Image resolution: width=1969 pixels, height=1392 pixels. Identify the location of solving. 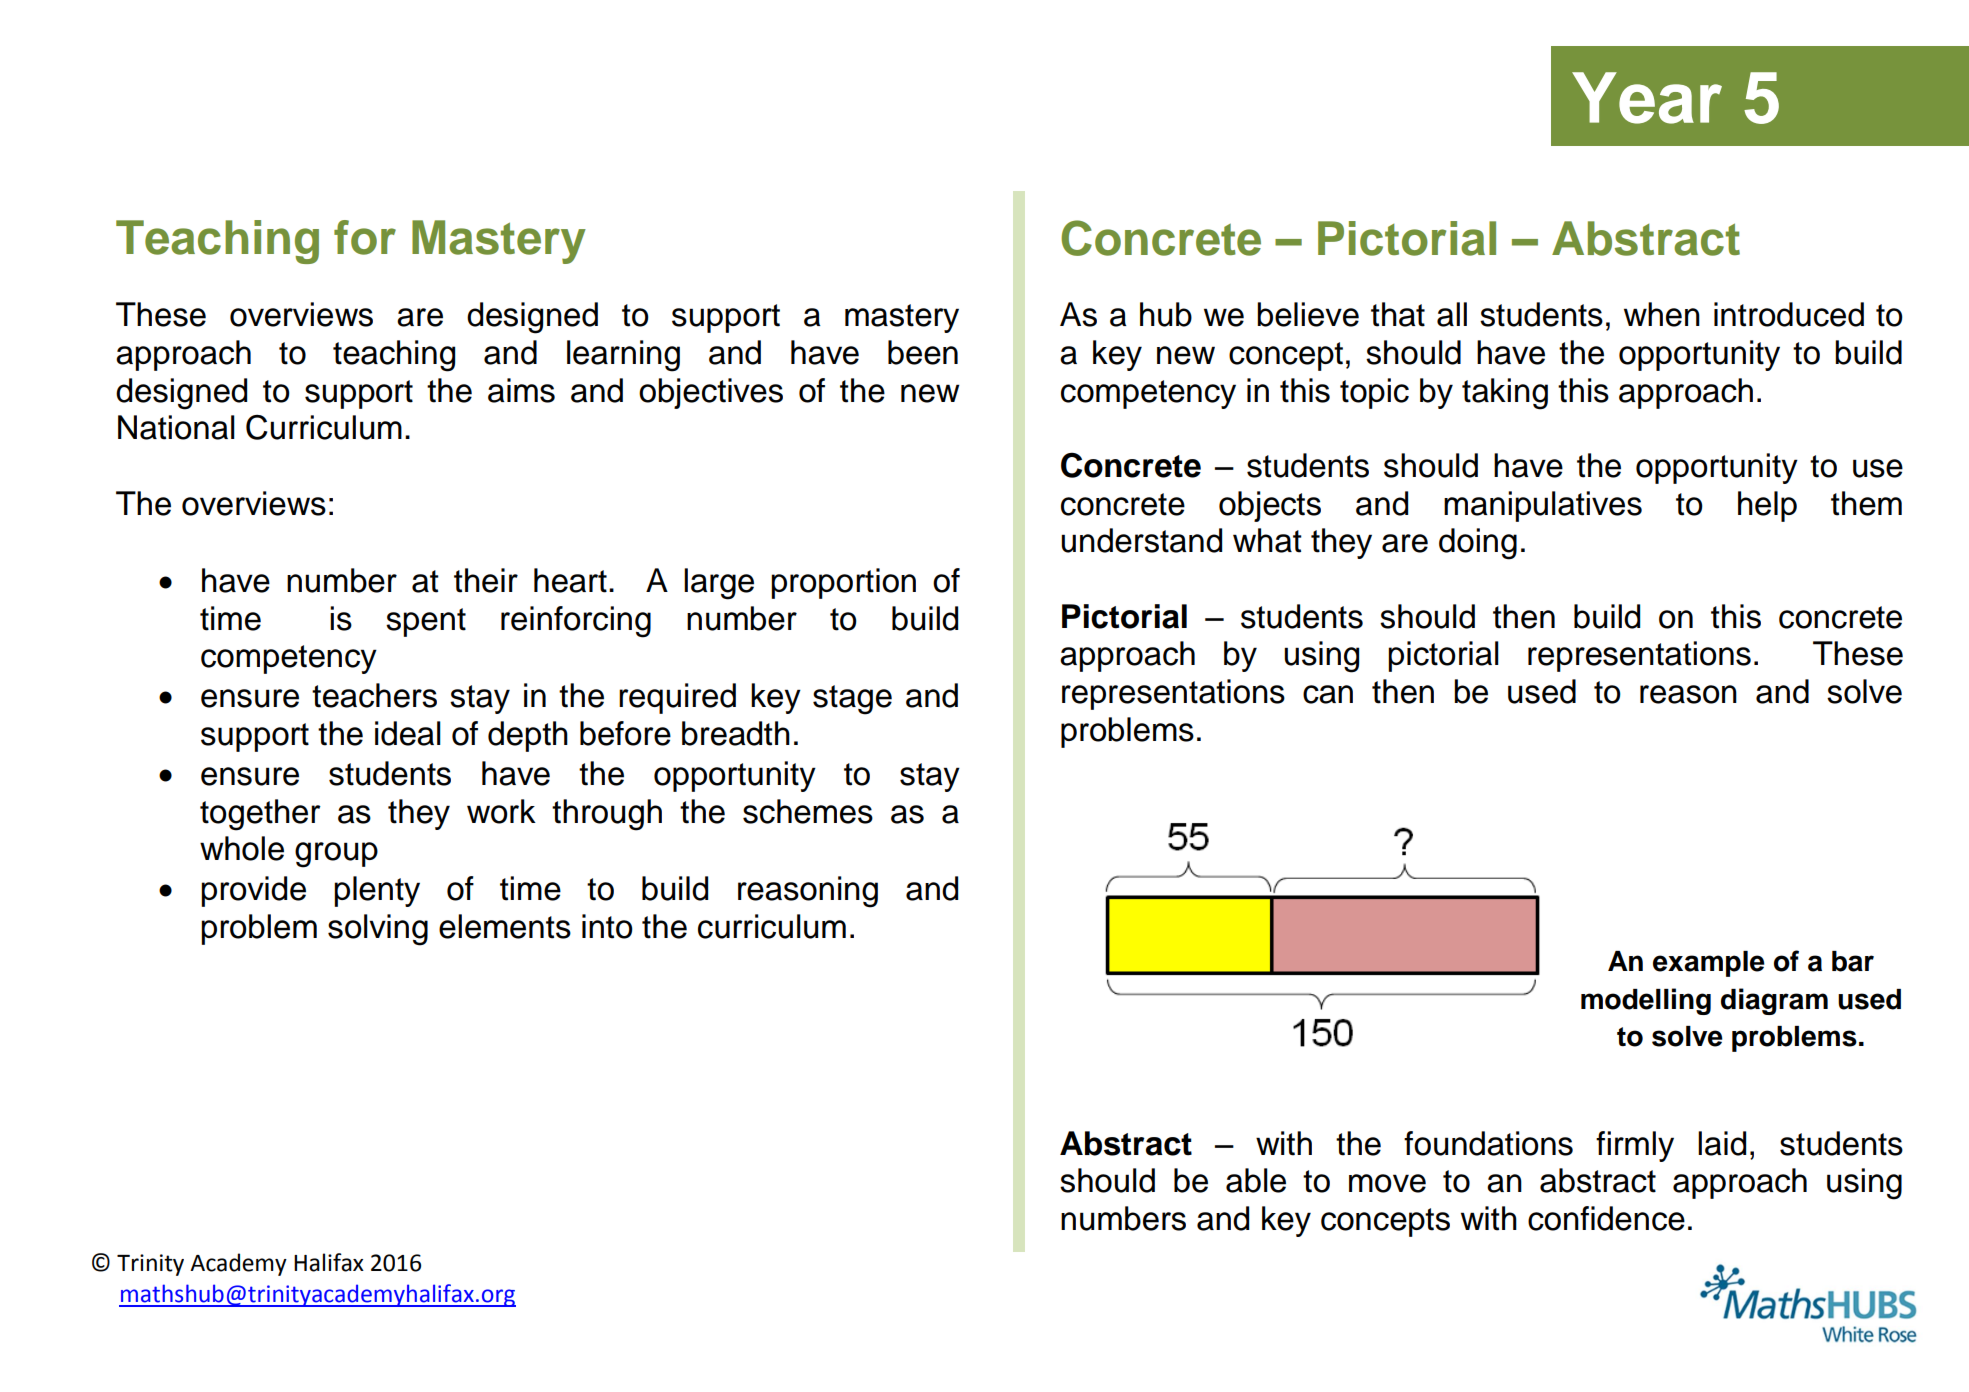
(378, 930).
